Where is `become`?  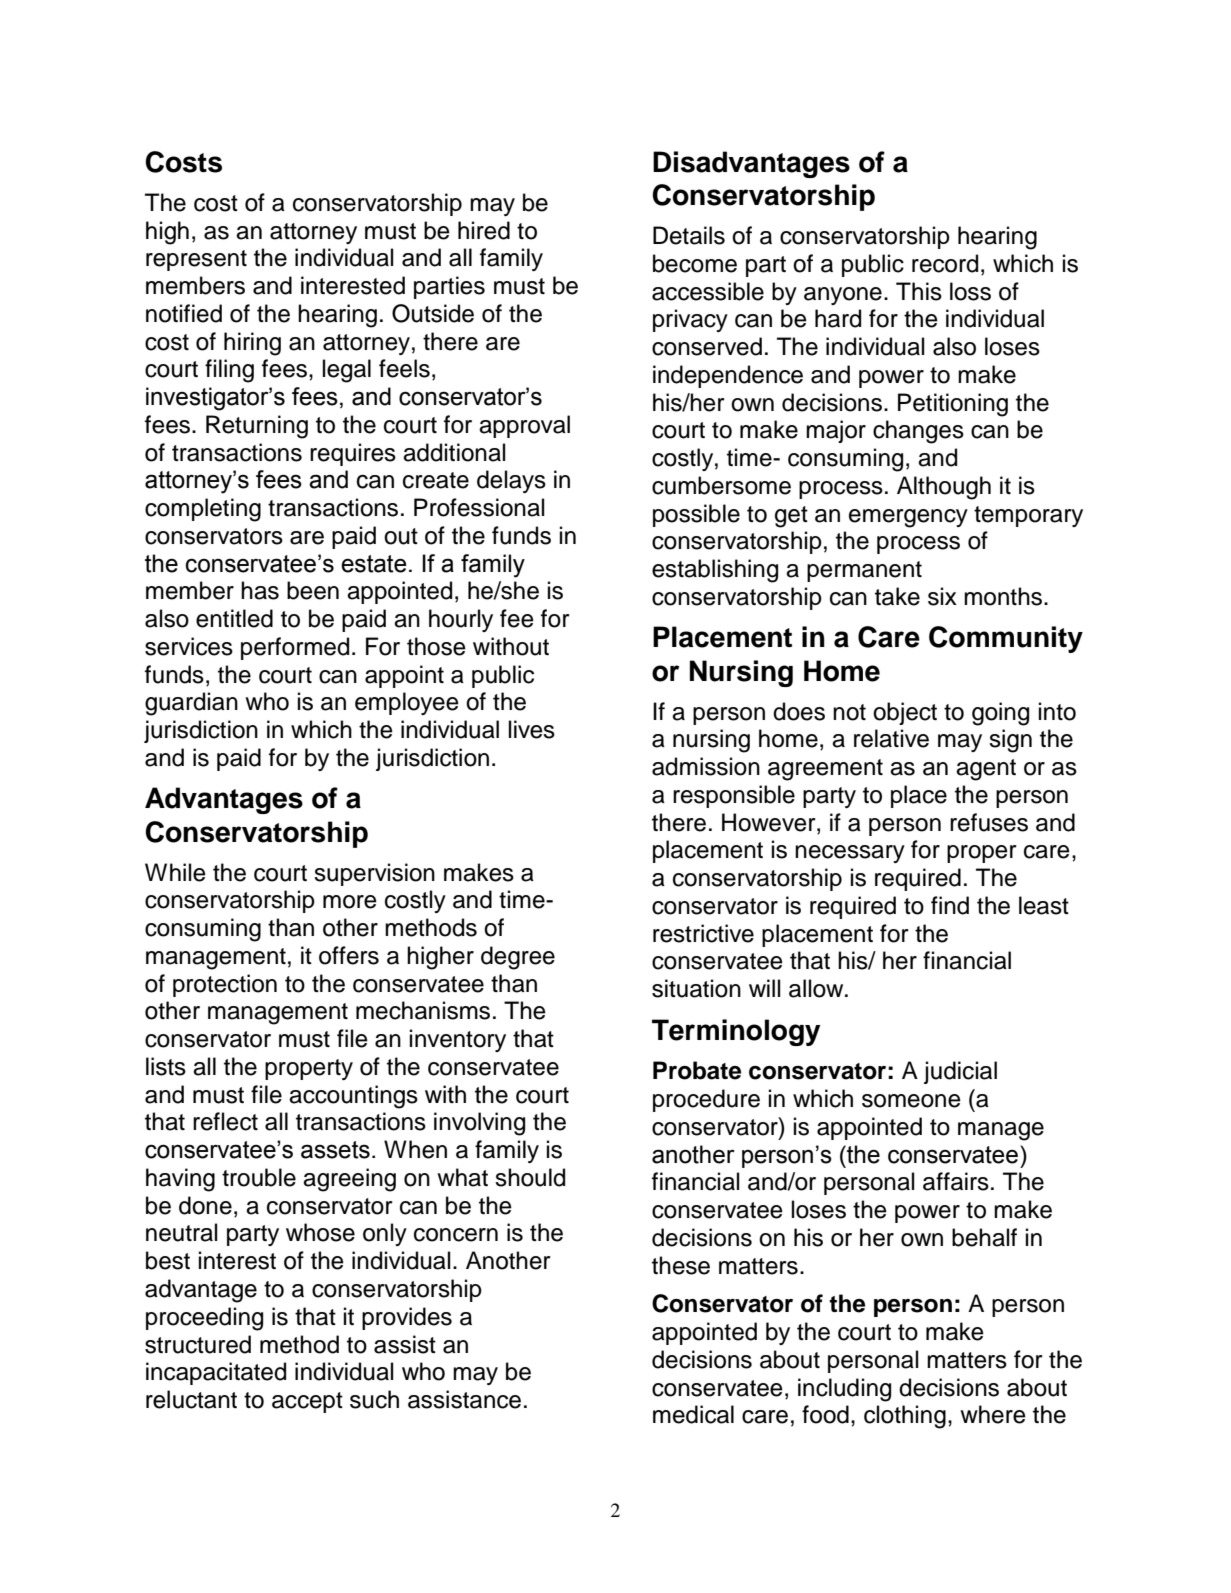
become is located at coordinates (695, 263).
